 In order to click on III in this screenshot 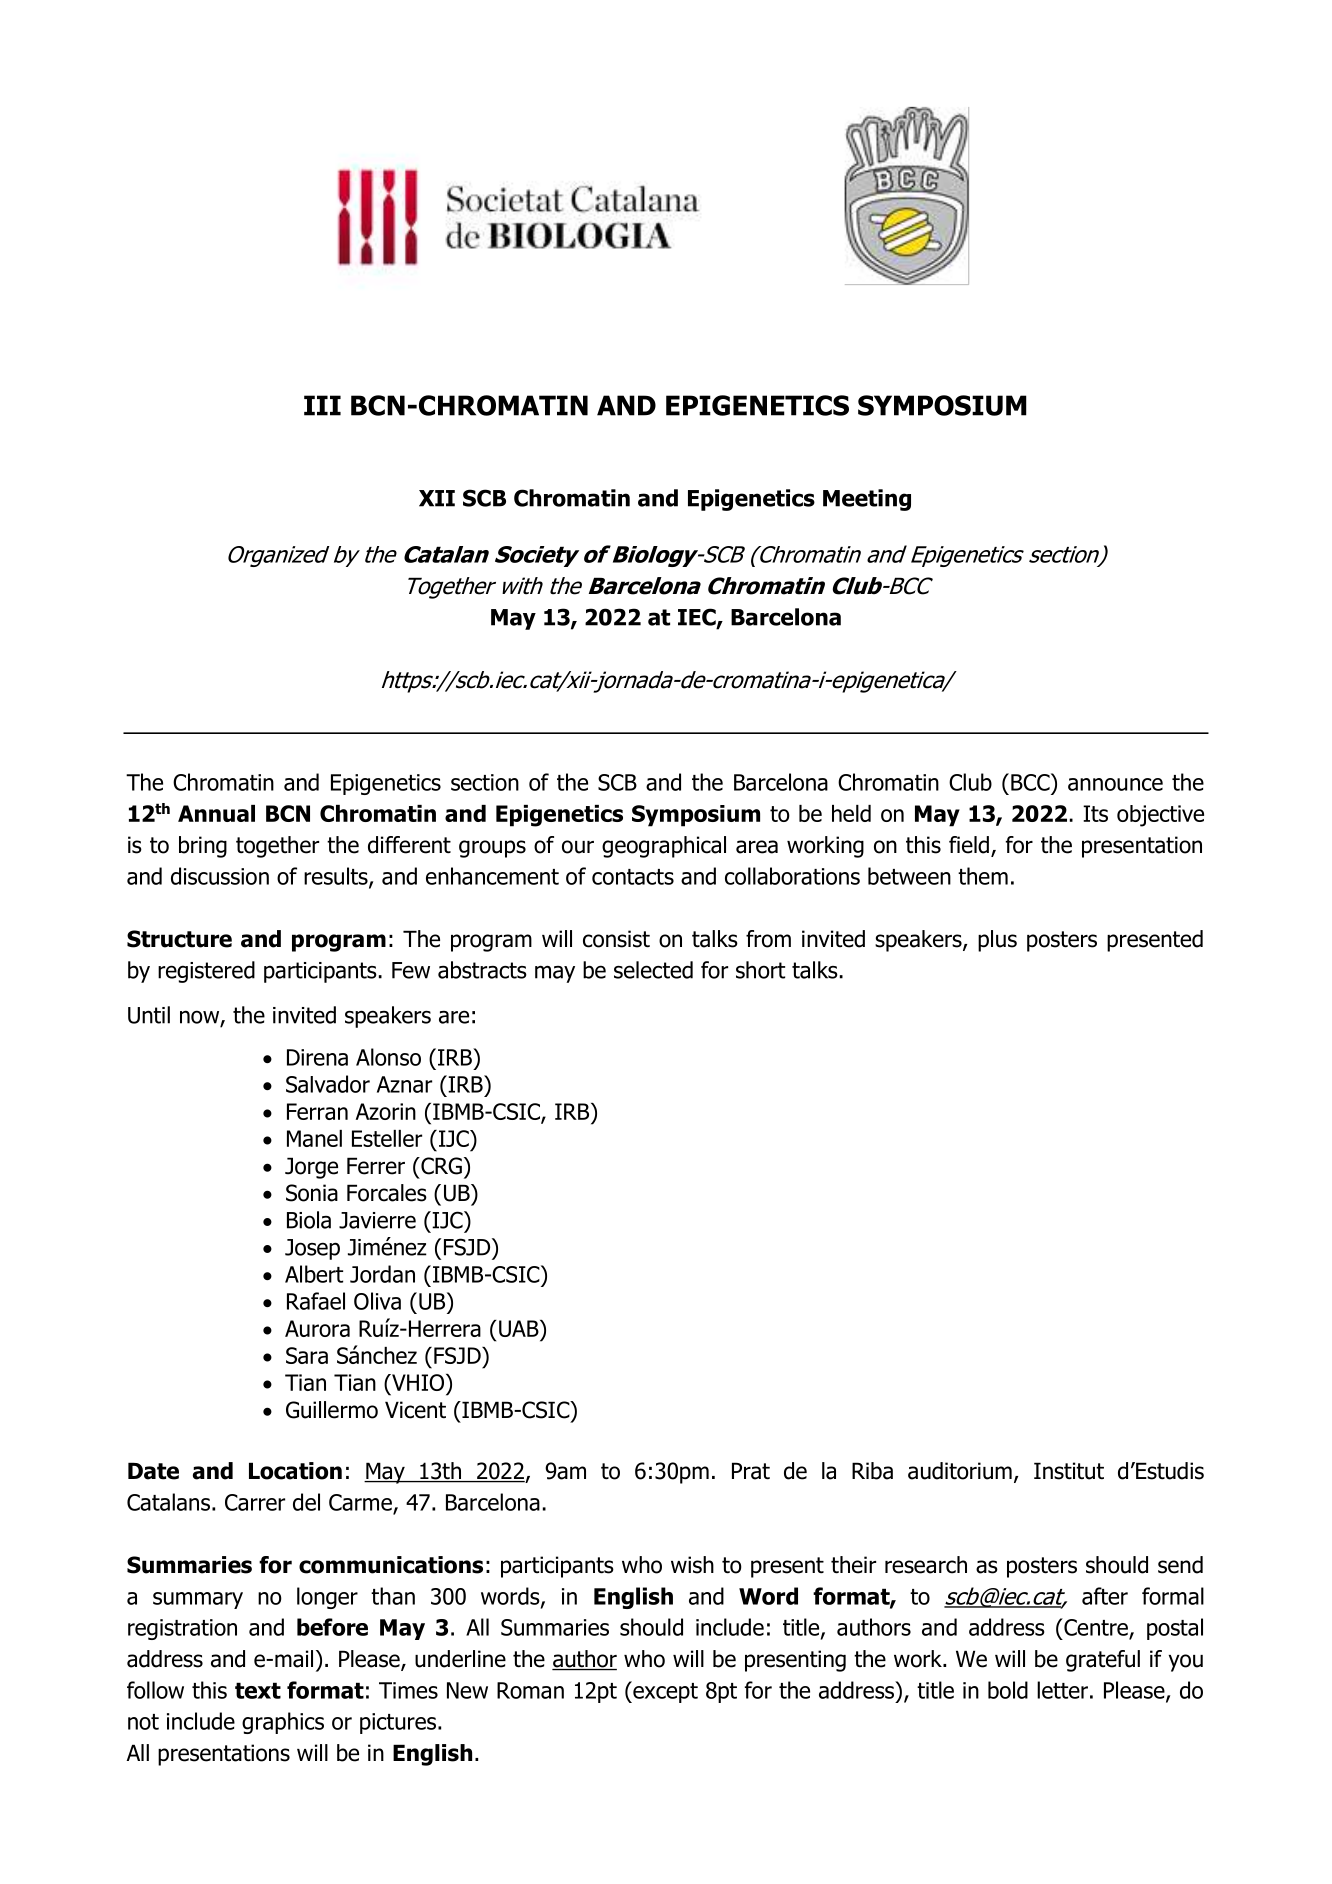, I will do `click(322, 405)`.
